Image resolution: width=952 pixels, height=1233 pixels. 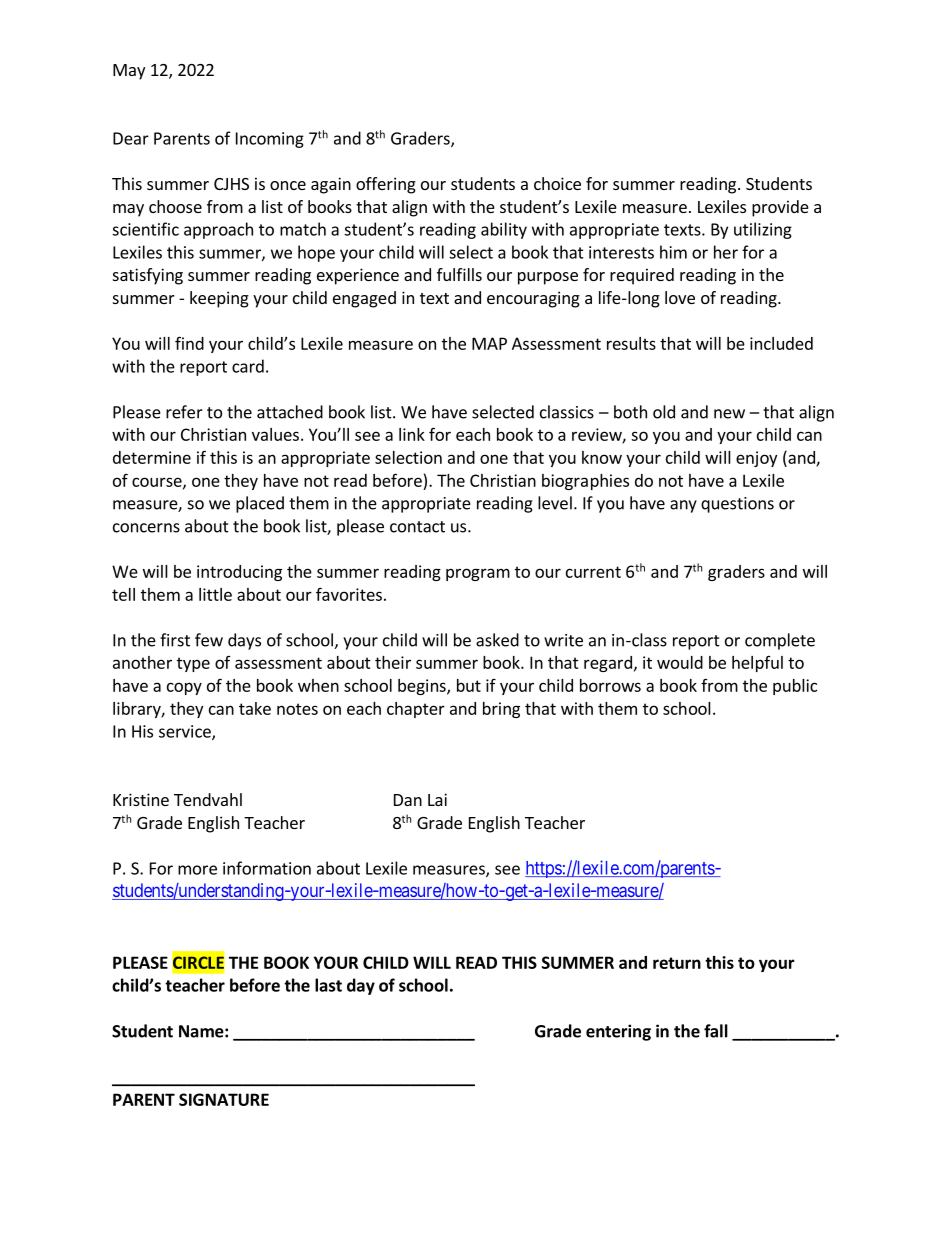 What do you see at coordinates (497, 640) in the document?
I see `asked` at bounding box center [497, 640].
